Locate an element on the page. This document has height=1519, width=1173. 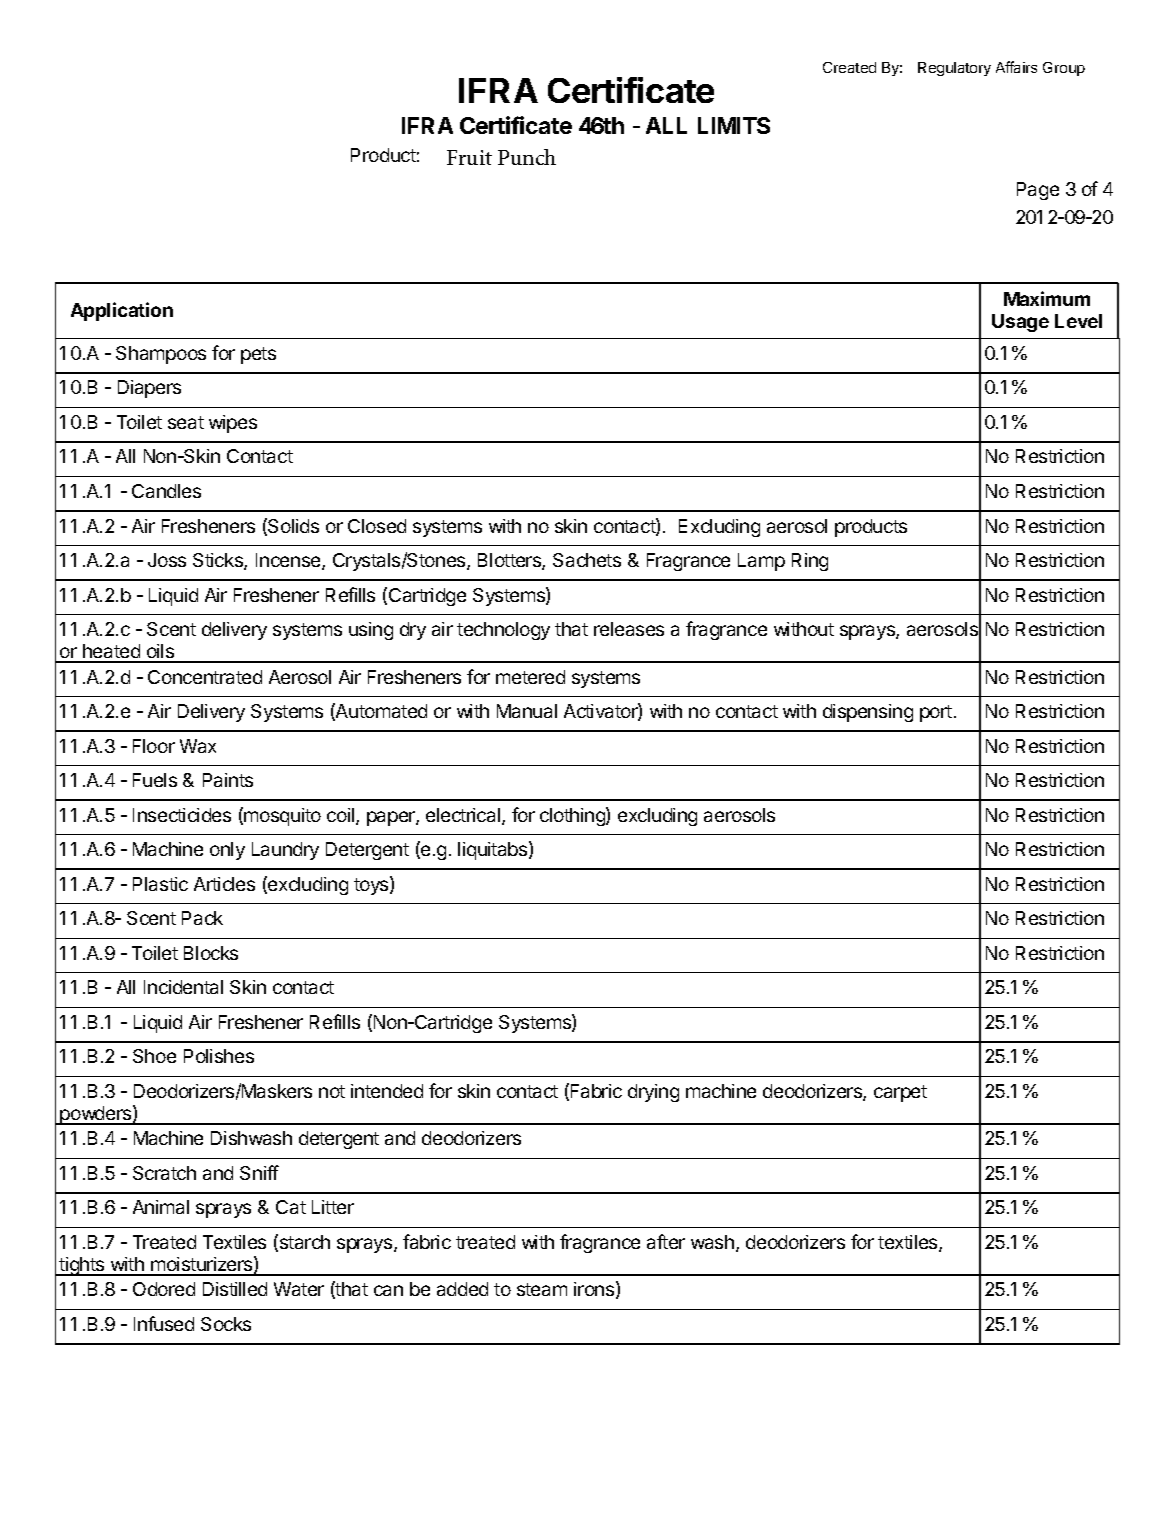
seat is located at coordinates (186, 422).
